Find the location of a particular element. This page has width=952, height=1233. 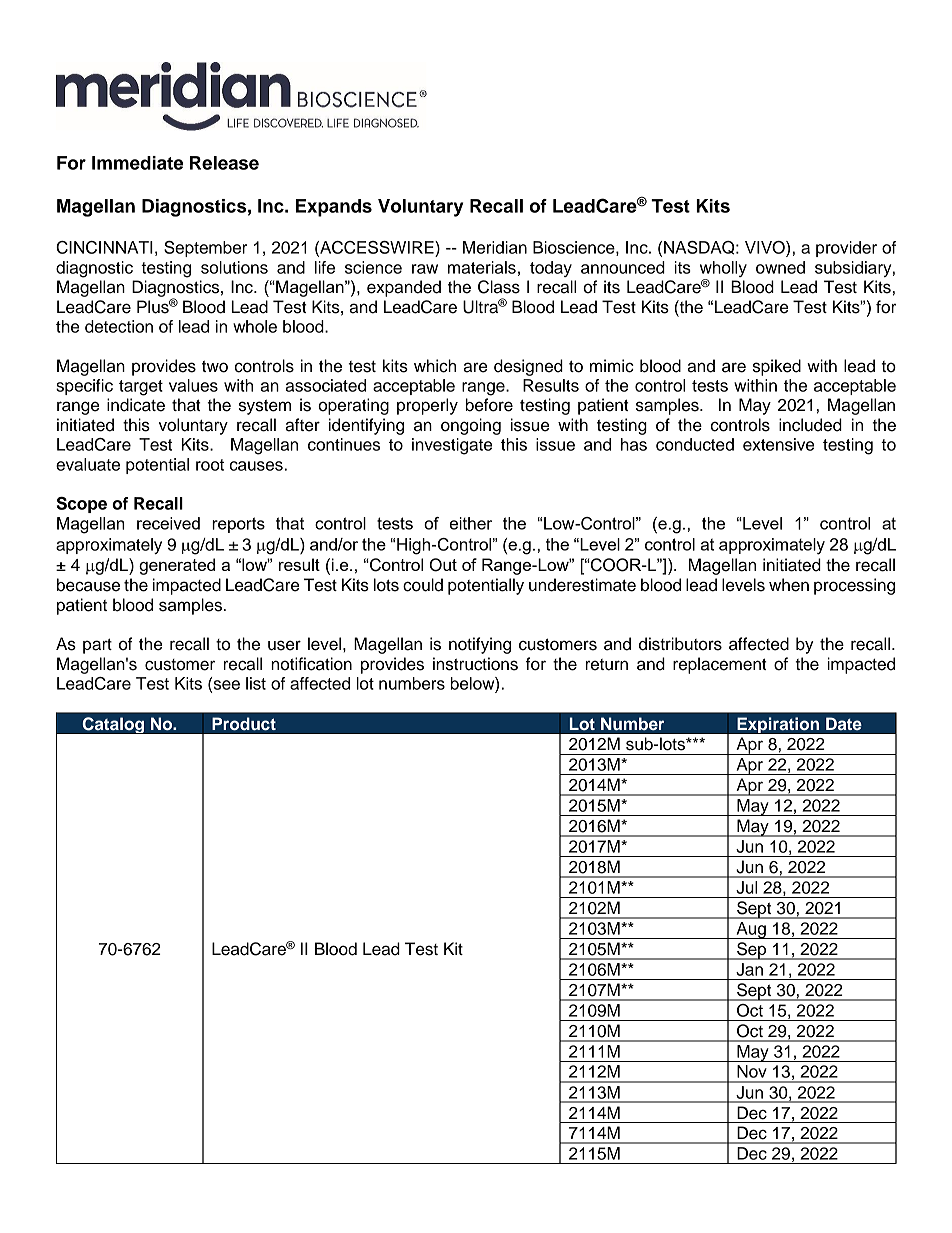

detection is located at coordinates (119, 326).
